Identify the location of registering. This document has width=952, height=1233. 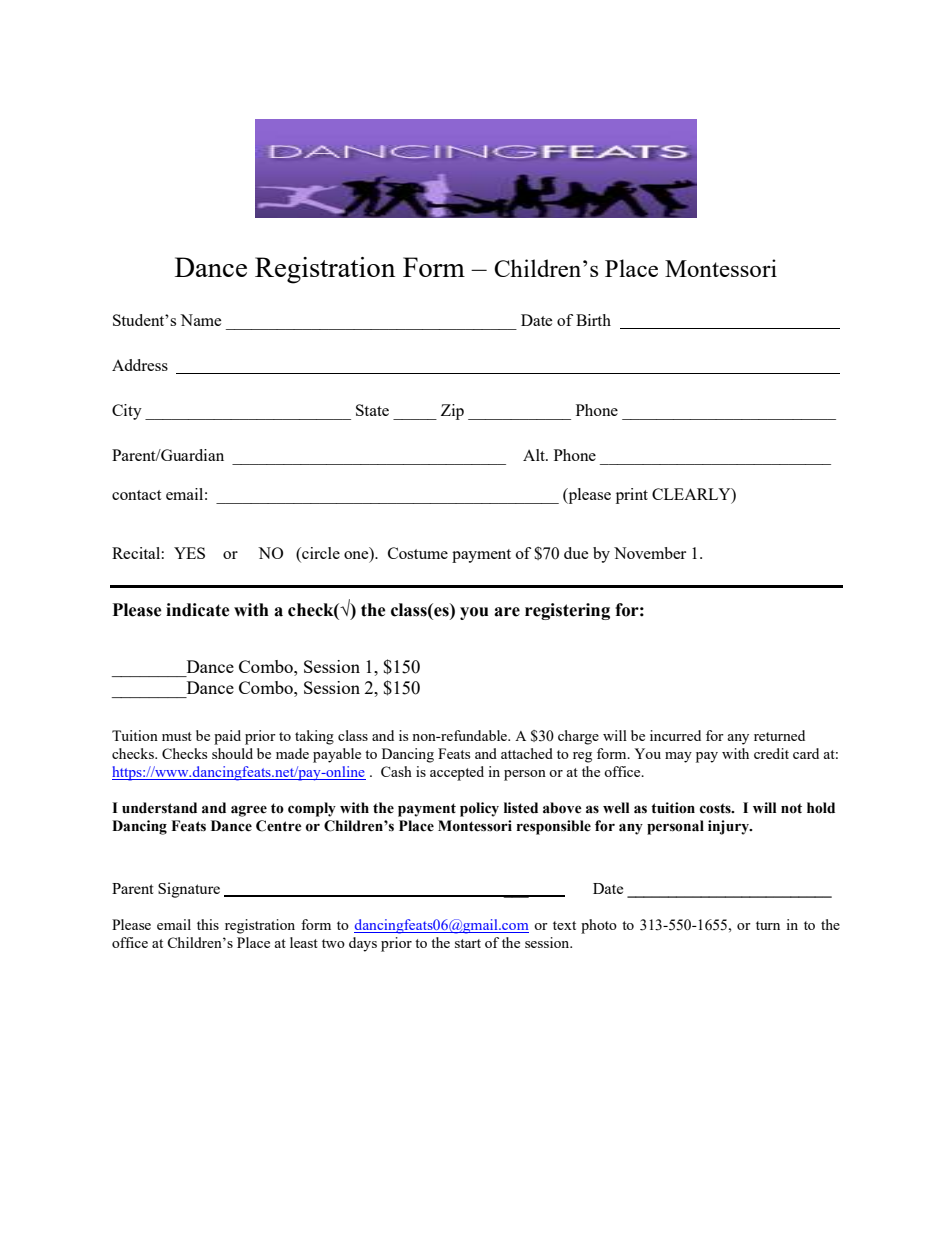
(567, 611).
